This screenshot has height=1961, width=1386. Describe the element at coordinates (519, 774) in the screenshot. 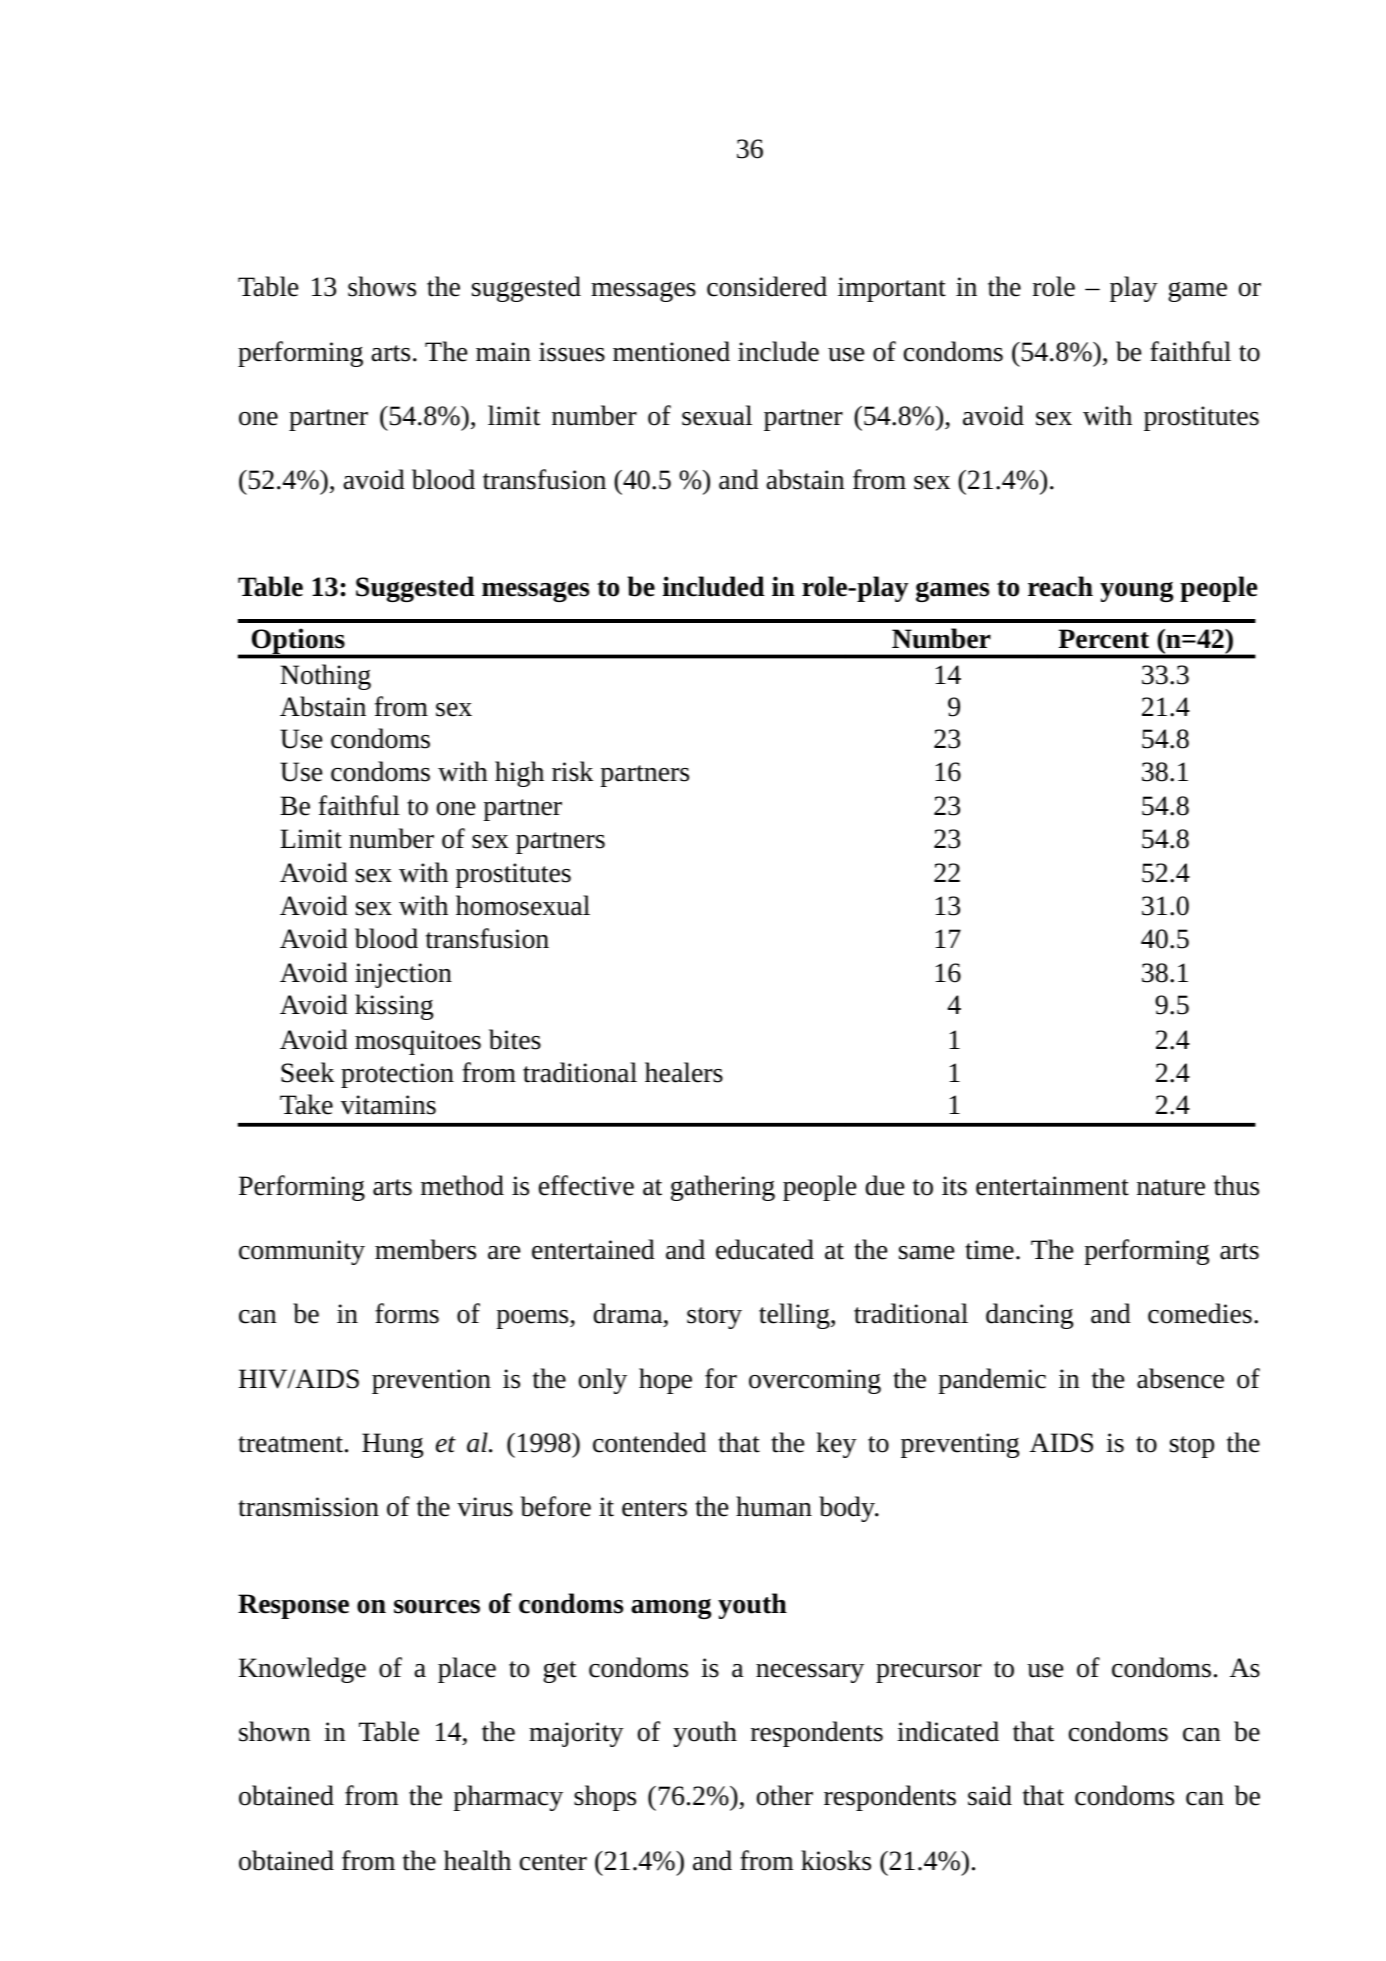

I see `high` at that location.
